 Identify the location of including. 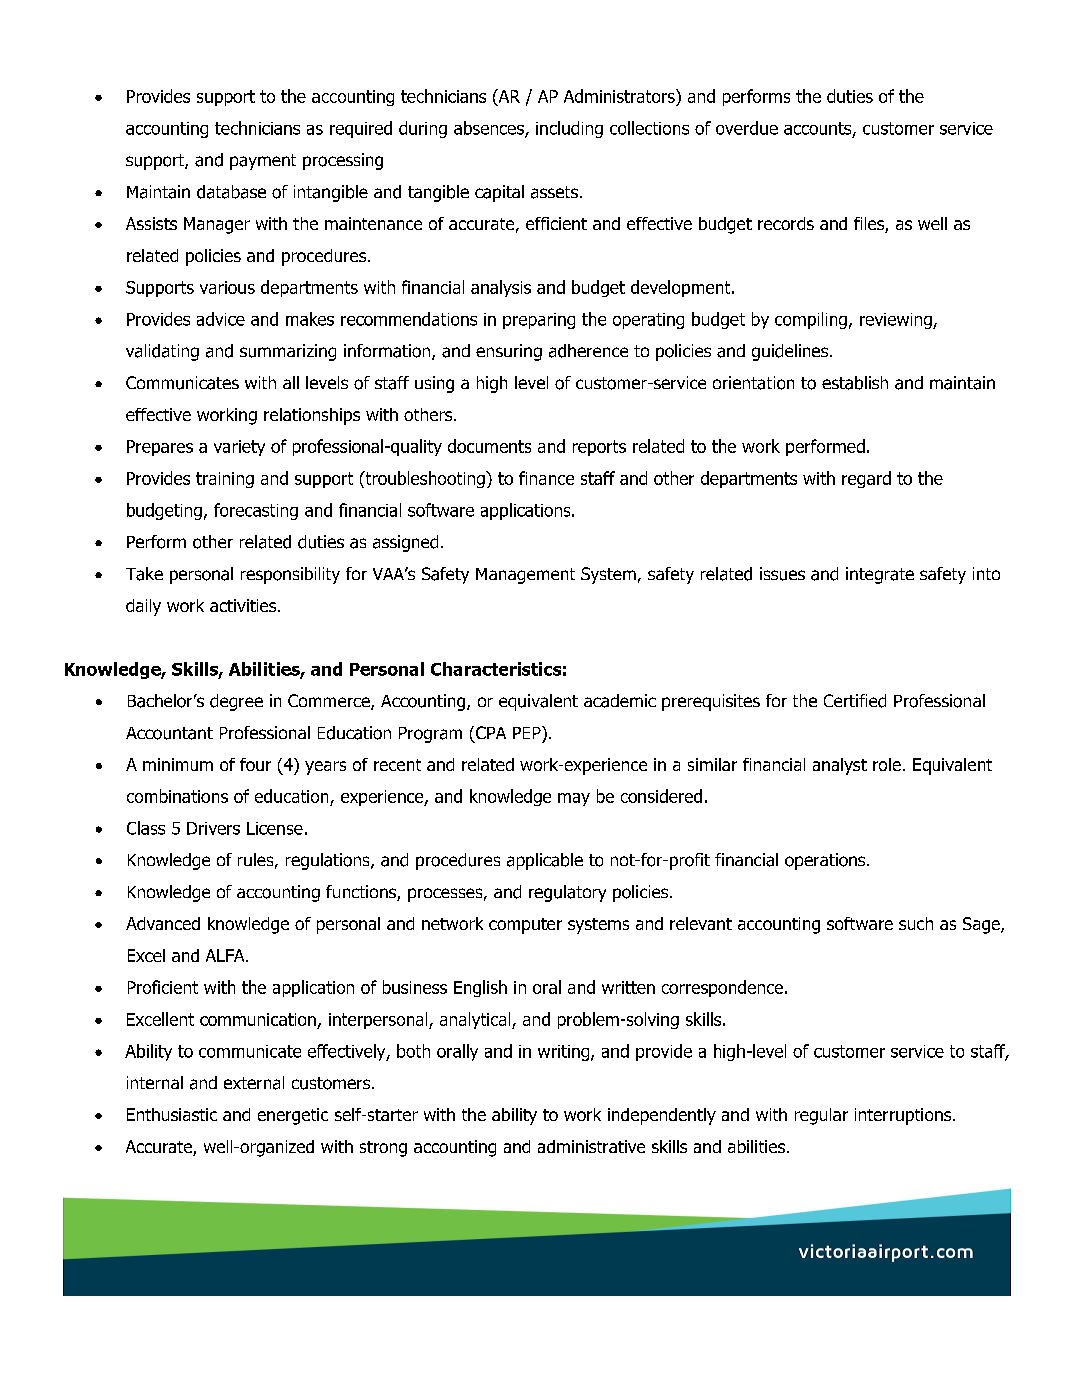
(569, 129).
